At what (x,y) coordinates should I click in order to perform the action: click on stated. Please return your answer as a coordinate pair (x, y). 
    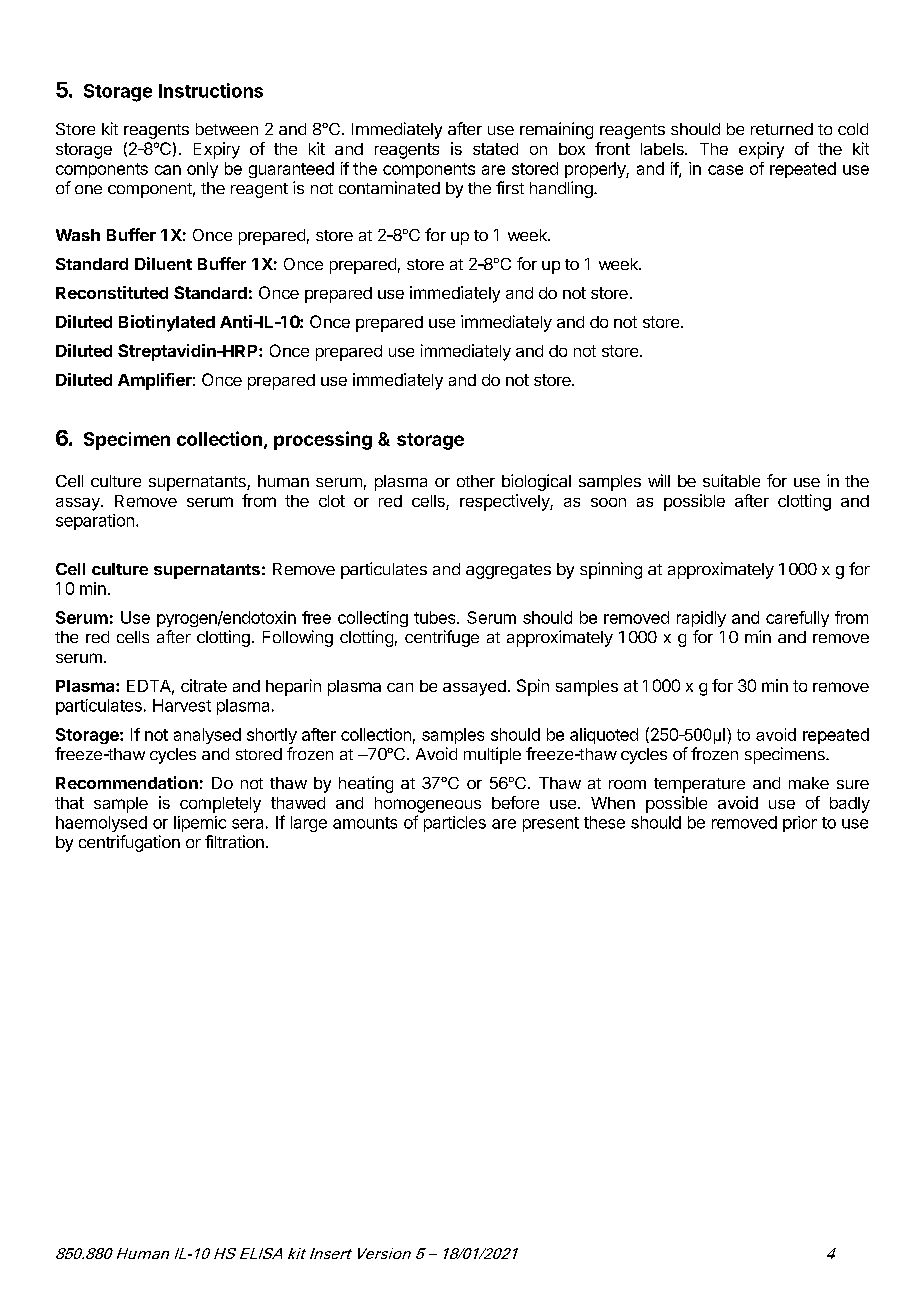
    Looking at the image, I should click on (495, 149).
